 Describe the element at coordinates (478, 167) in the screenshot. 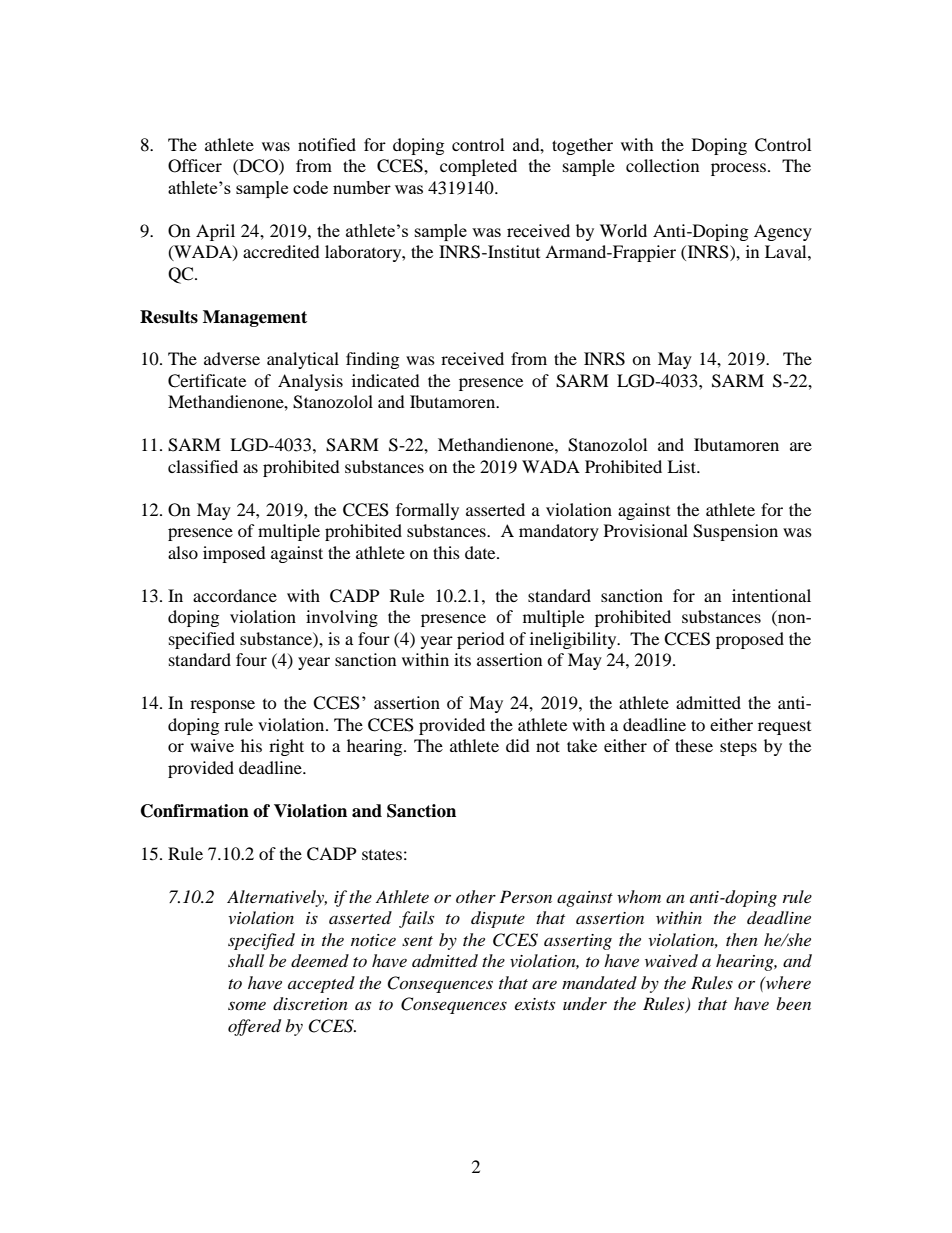

I see `completed` at that location.
